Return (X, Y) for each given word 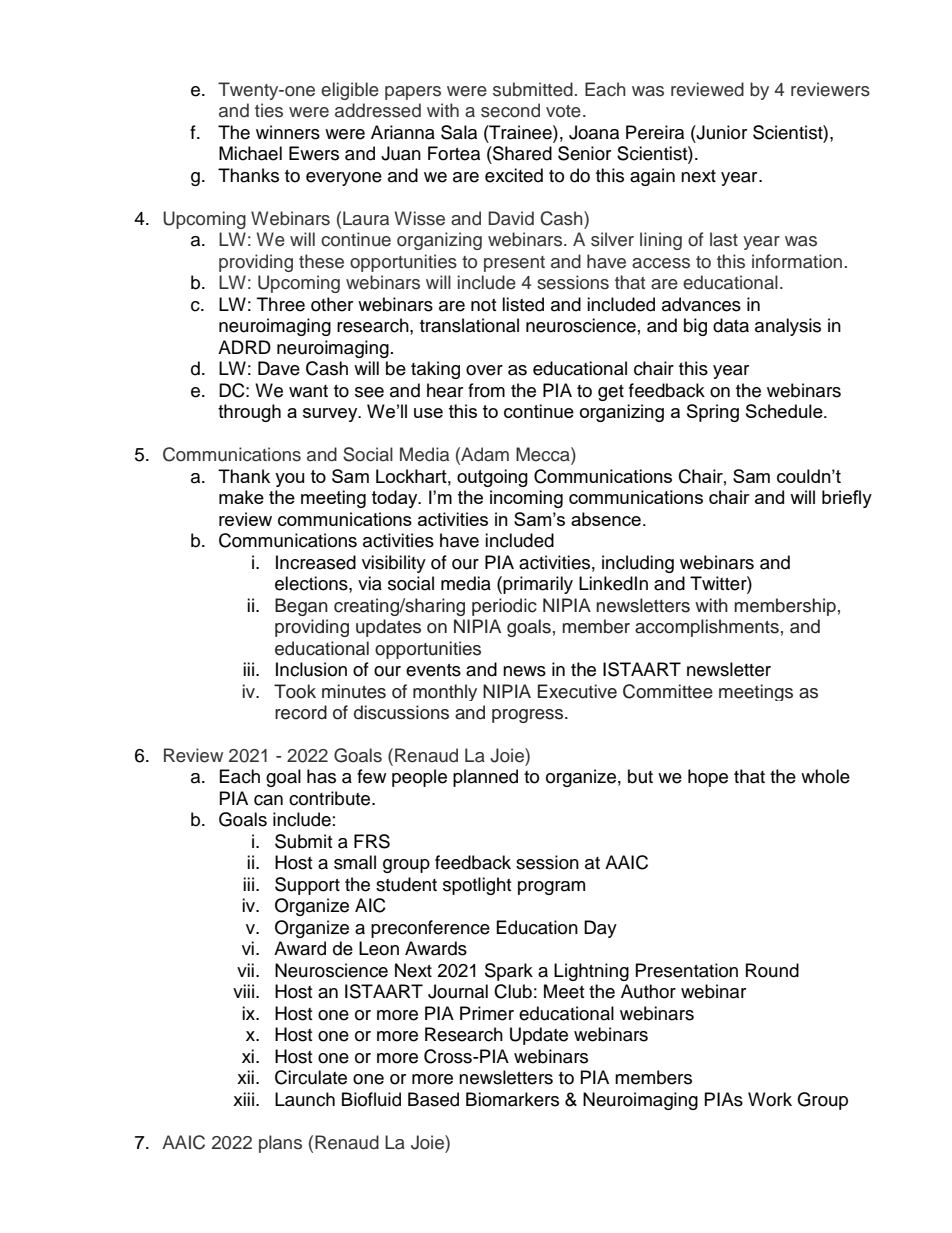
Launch (305, 1099)
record (301, 712)
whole (825, 776)
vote (563, 111)
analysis (788, 327)
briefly (847, 499)
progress (529, 716)
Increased (316, 562)
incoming (526, 499)
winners (288, 132)
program (551, 888)
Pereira (655, 132)
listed (523, 304)
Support (307, 886)
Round (772, 970)
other (332, 304)
